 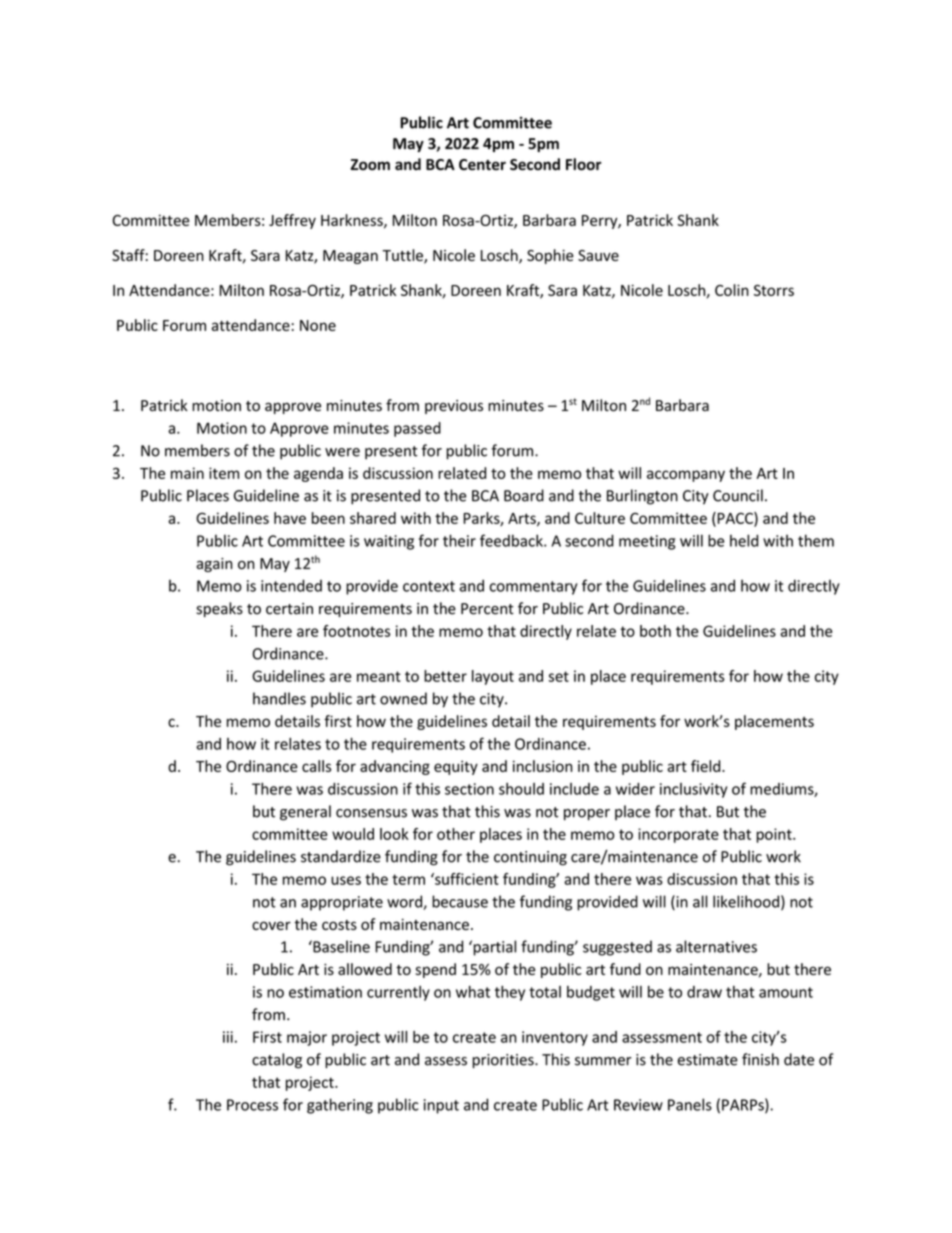 I want to click on previous, so click(x=454, y=407).
